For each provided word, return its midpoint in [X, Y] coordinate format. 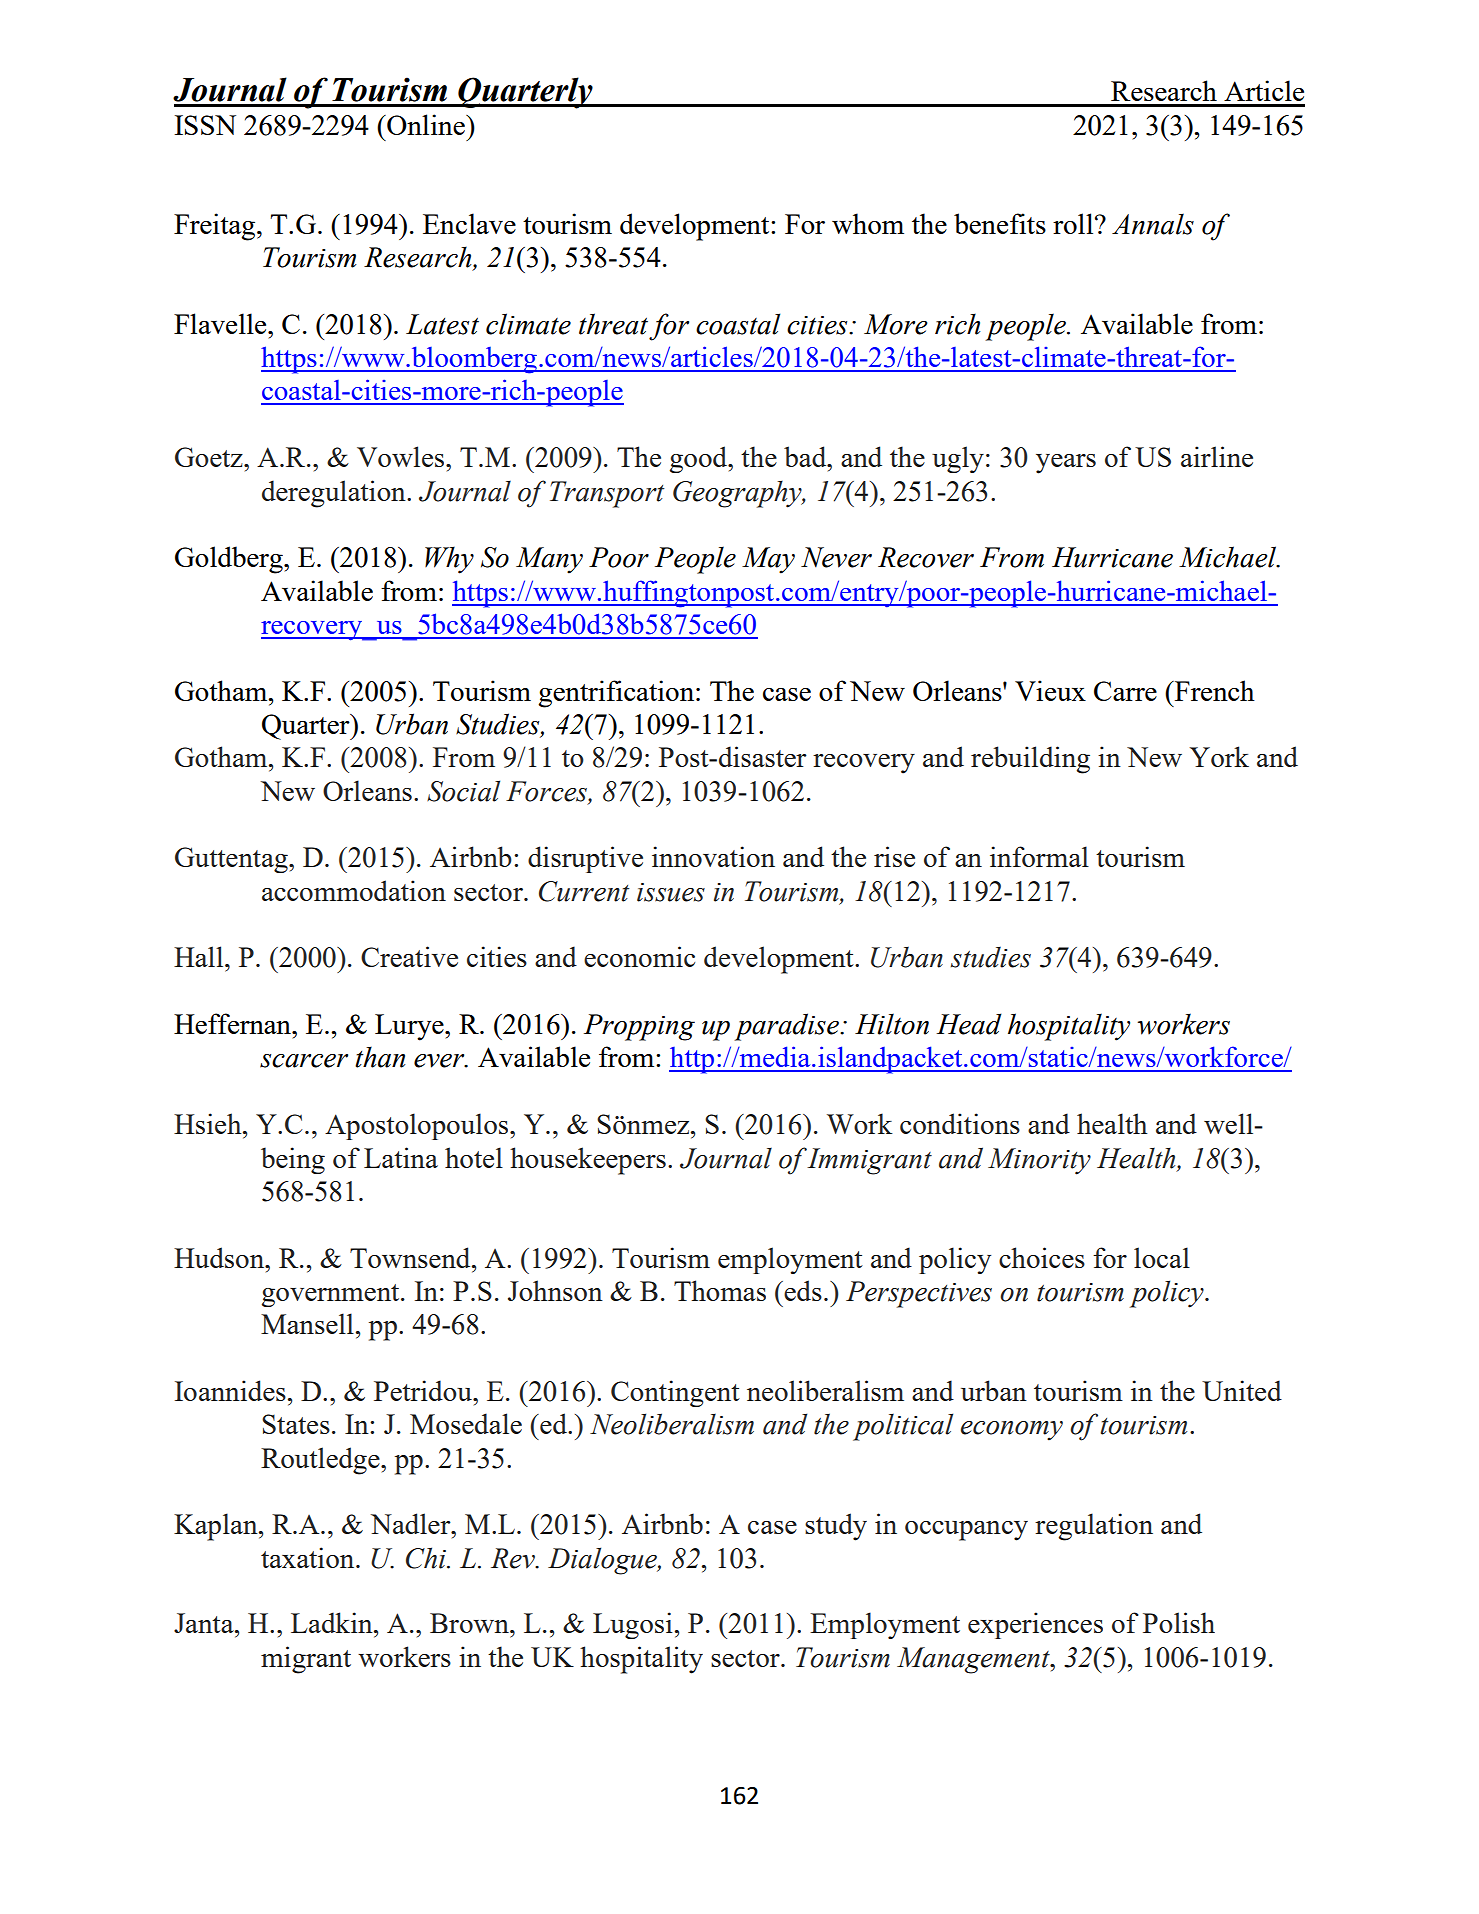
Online [426, 124]
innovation [713, 856]
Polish [1179, 1622]
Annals [1153, 224]
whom [868, 223]
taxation [309, 1557]
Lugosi [633, 1625]
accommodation [354, 890]
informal [1039, 856]
